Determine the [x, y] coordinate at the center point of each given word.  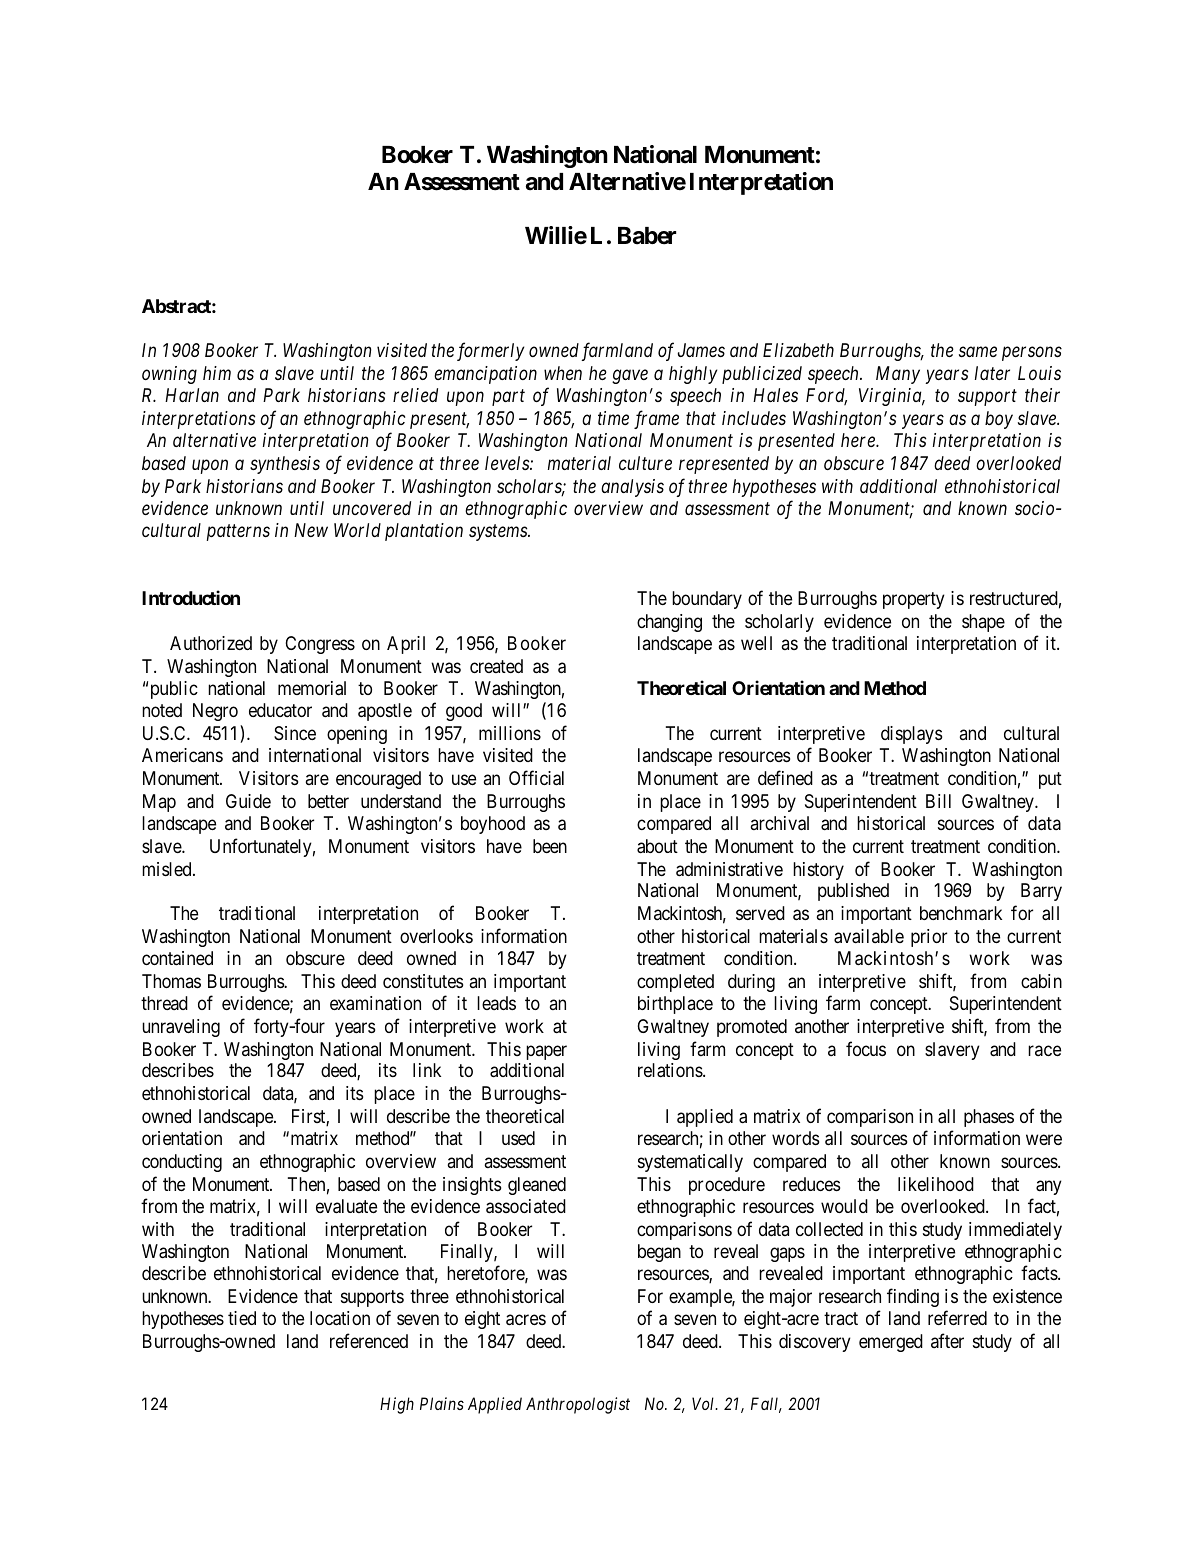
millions [510, 733]
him [217, 373]
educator [280, 710]
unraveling [181, 1028]
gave [630, 376]
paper [546, 1052]
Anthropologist [578, 1405]
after [947, 1340]
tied [242, 1318]
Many [898, 375]
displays [911, 735]
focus [866, 1048]
